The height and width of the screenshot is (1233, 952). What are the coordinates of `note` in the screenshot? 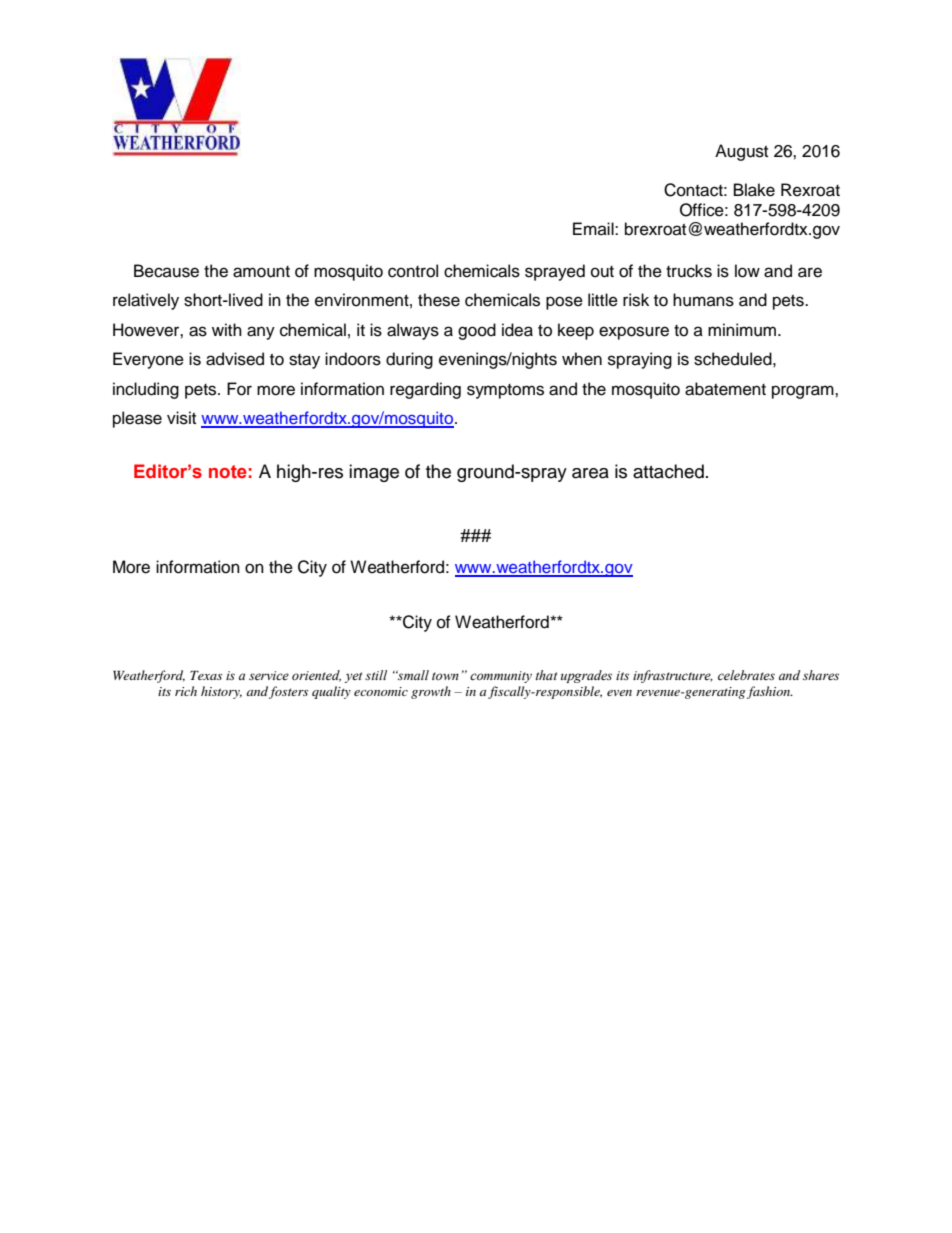 It's located at (228, 472).
